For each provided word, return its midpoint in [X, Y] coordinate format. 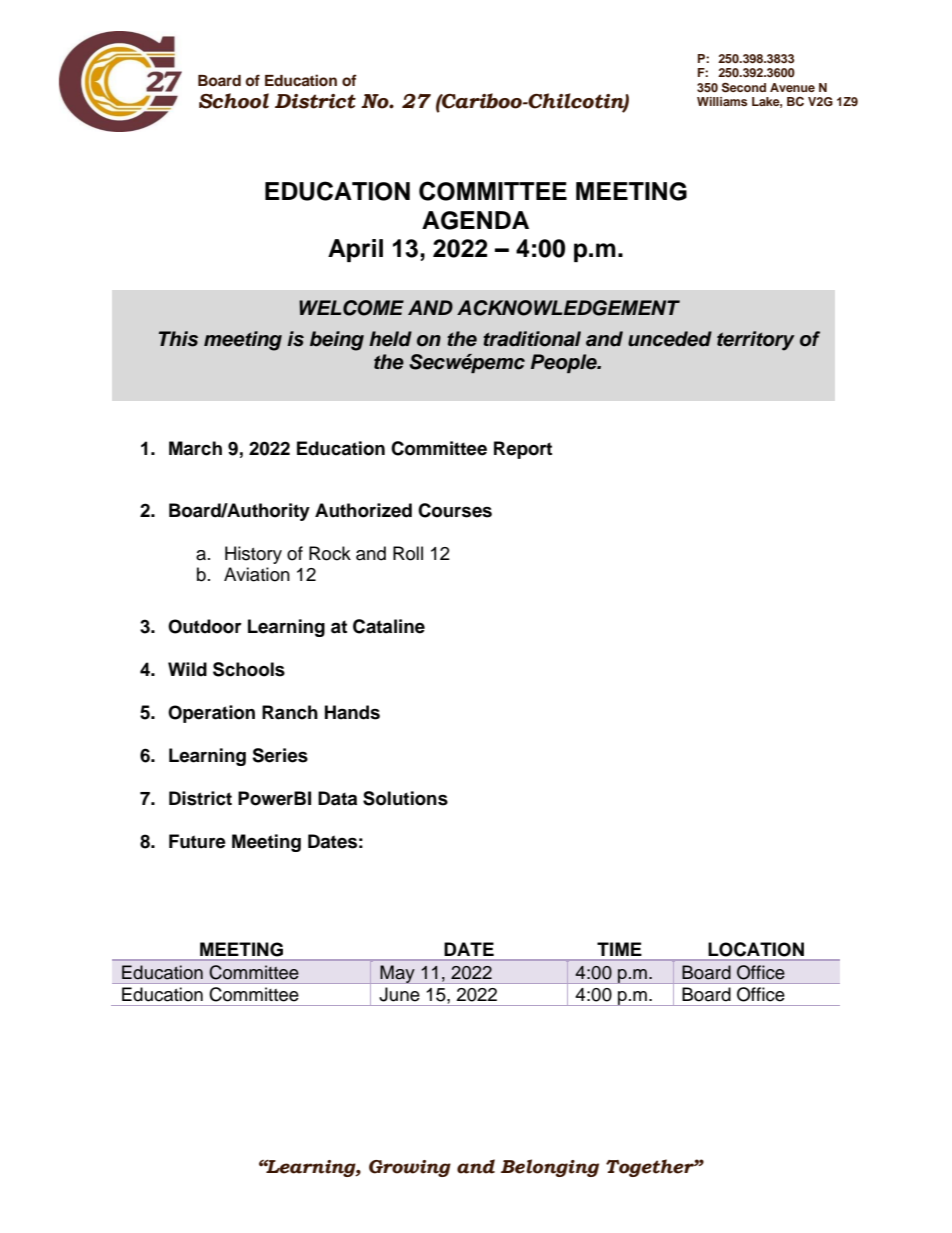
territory [756, 341]
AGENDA [475, 220]
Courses [455, 510]
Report [523, 450]
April [355, 250]
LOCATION [756, 949]
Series [280, 755]
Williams [722, 101]
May [397, 974]
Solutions [405, 798]
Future [197, 841]
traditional [532, 339]
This [178, 339]
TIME [619, 949]
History [253, 555]
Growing [410, 1168]
